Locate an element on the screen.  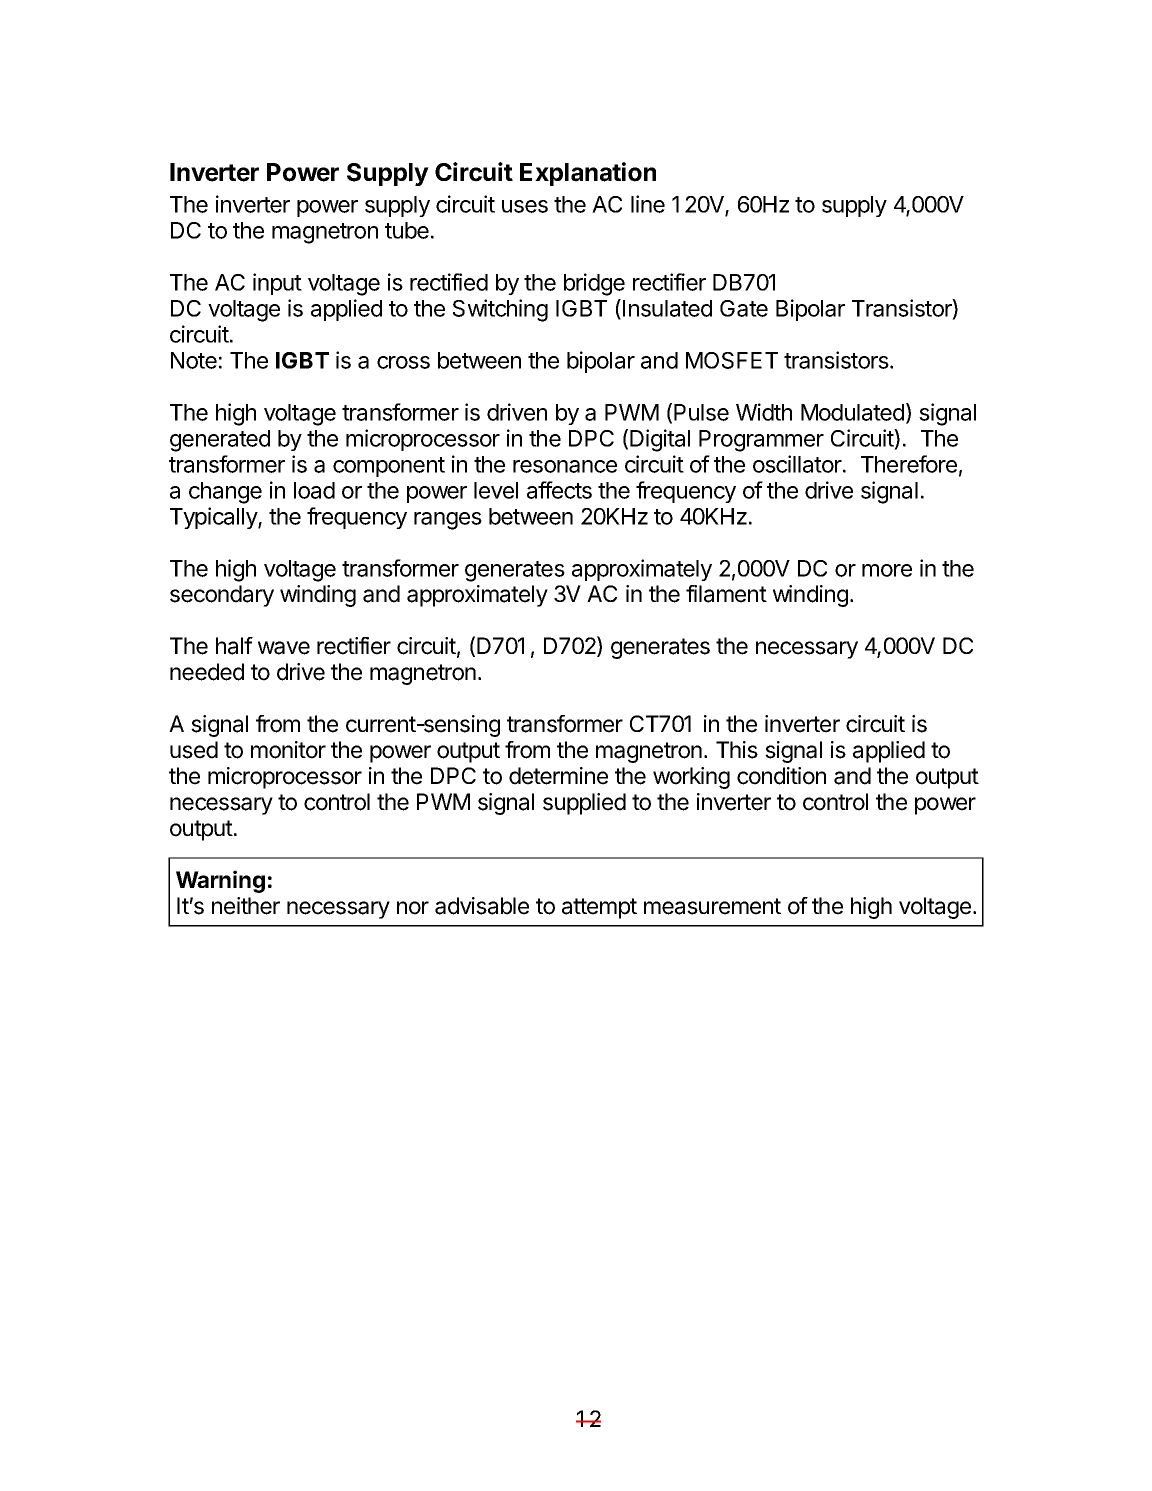
tube is located at coordinates (407, 230).
